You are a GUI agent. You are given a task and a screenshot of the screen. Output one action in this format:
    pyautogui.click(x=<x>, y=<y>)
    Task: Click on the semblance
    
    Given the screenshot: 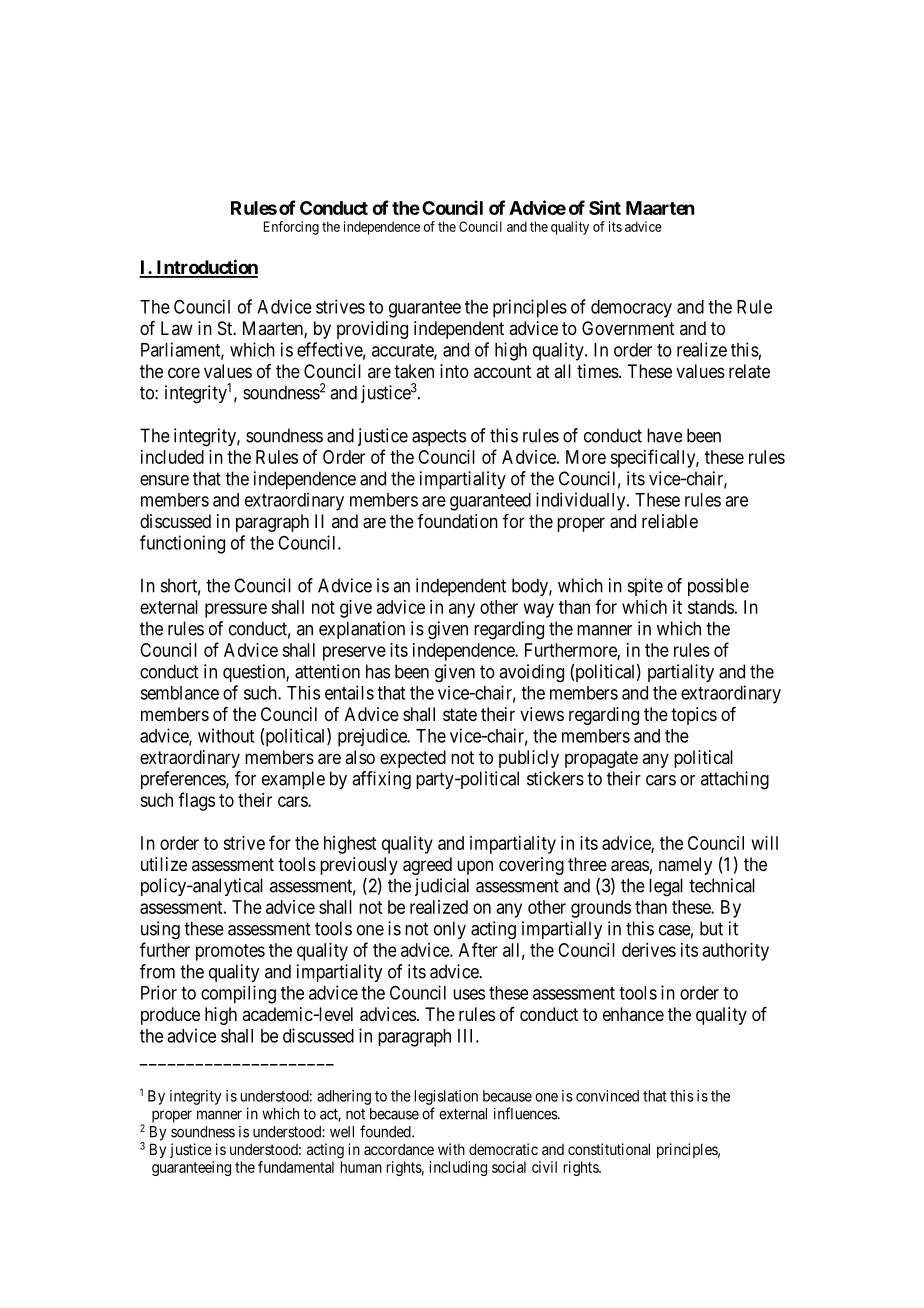 What is the action you would take?
    pyautogui.click(x=179, y=693)
